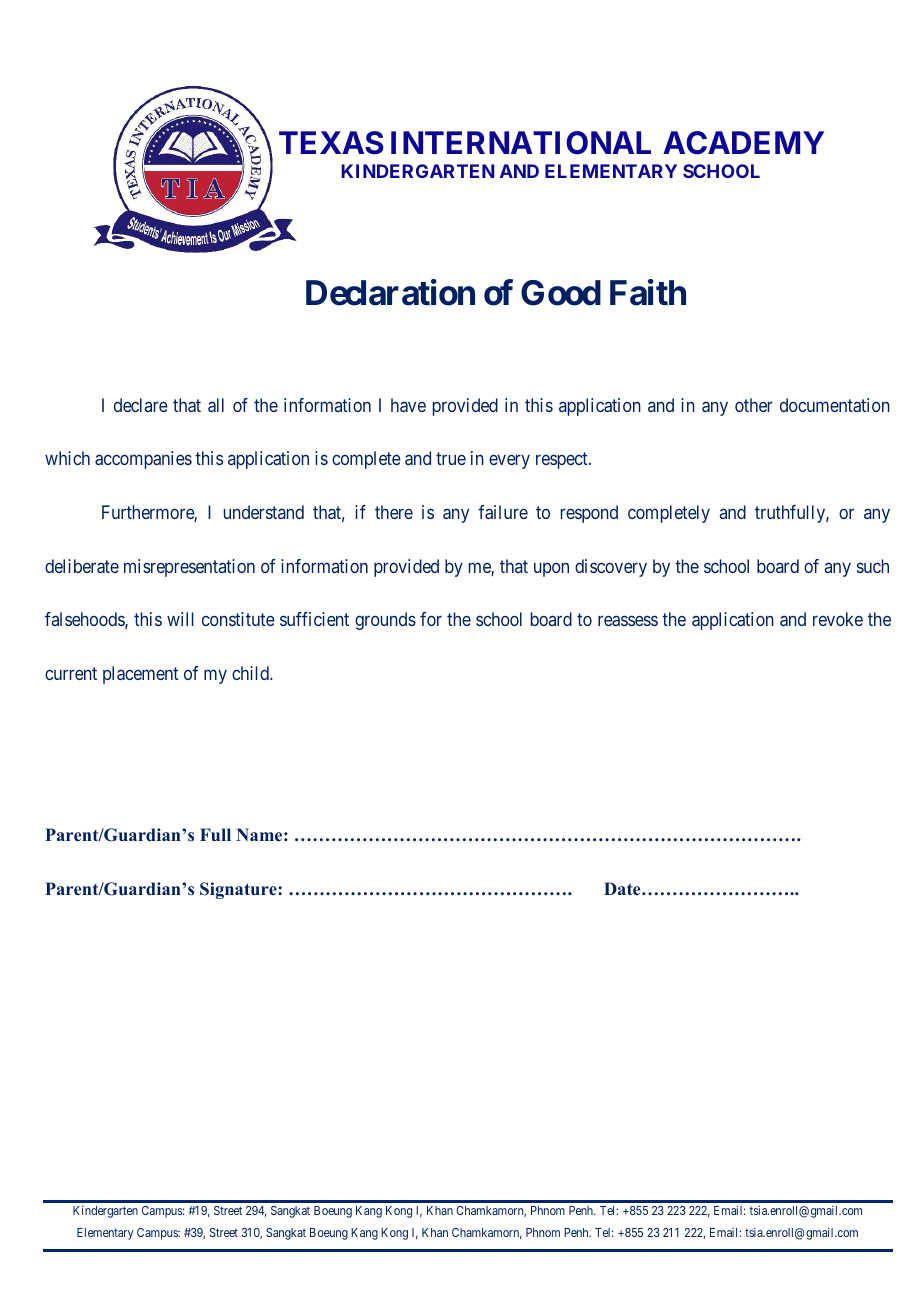  Describe the element at coordinates (743, 143) in the image. I see `ACADEMY` at that location.
